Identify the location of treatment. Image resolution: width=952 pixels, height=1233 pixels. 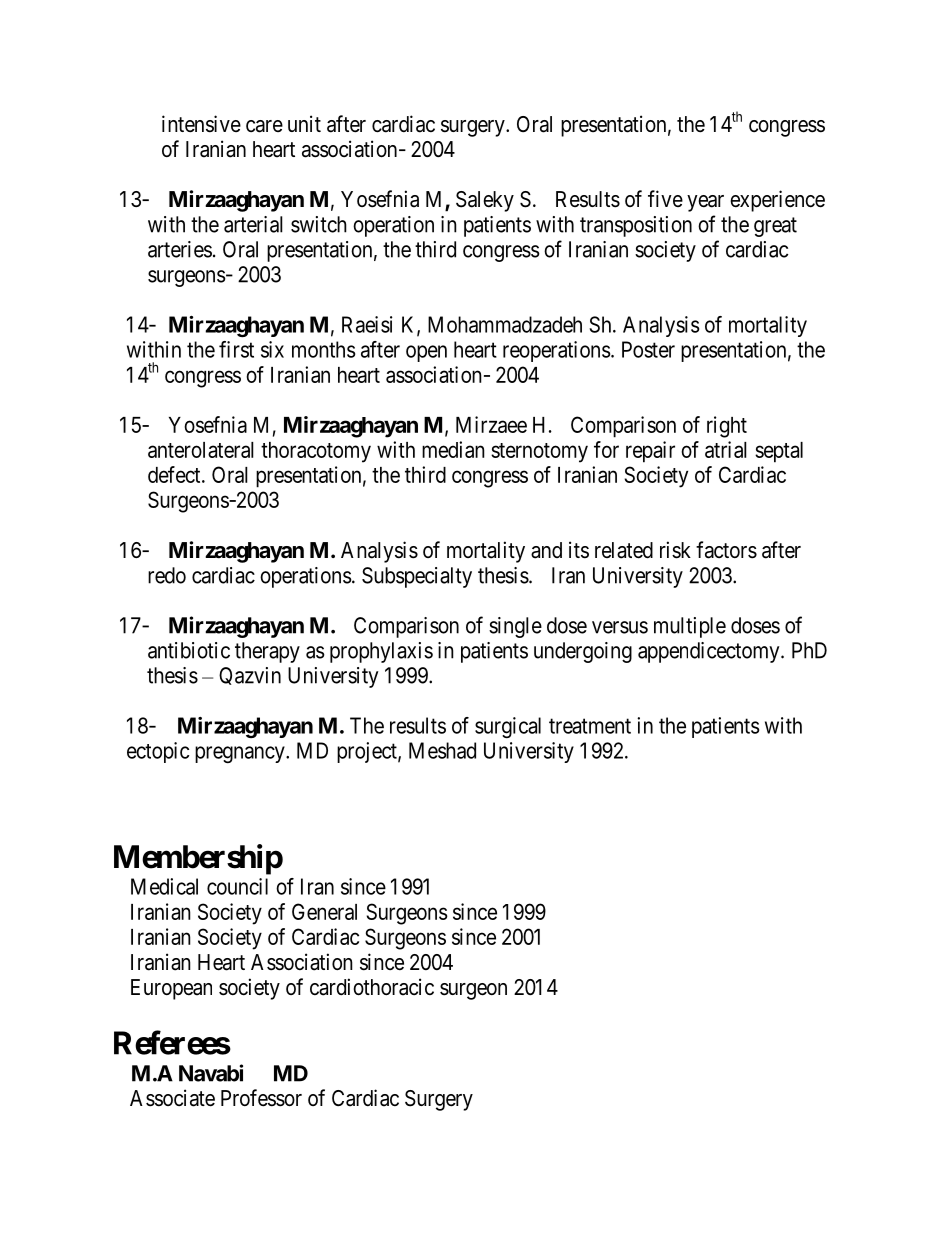
(590, 726).
